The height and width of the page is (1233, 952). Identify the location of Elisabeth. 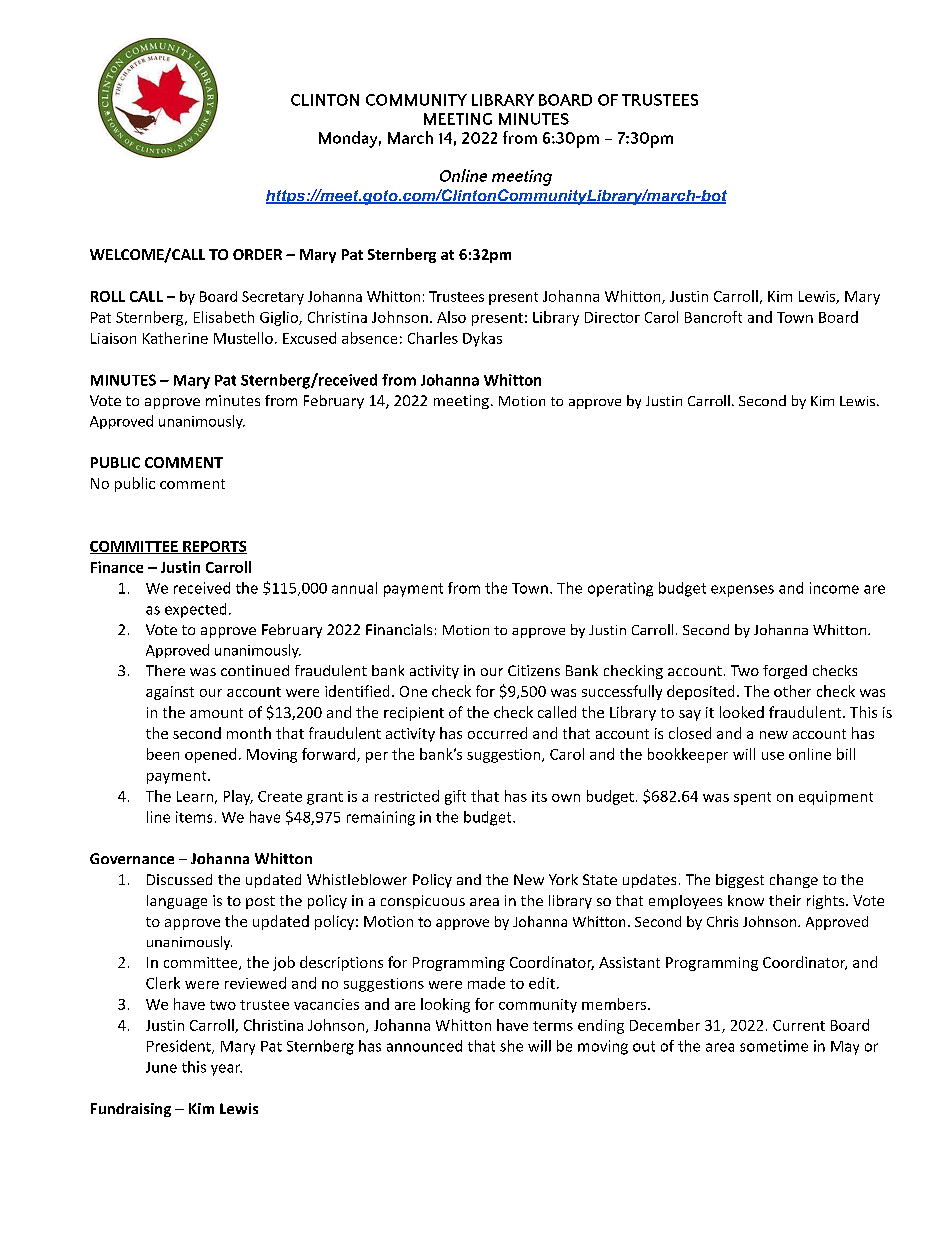
(224, 317).
